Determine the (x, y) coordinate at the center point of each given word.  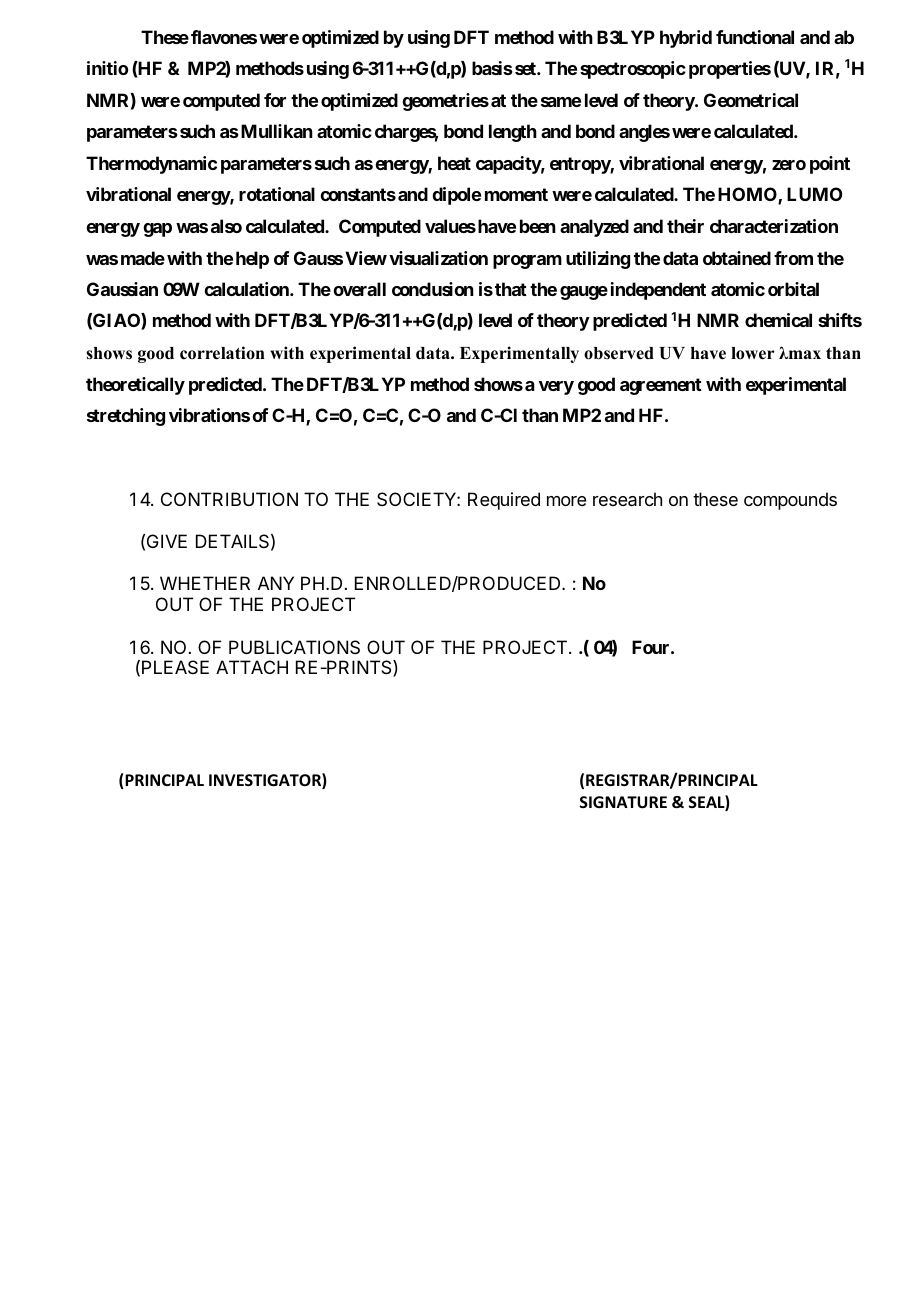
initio (107, 68)
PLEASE (175, 667)
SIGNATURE (623, 802)
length (513, 133)
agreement (661, 386)
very (556, 388)
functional (755, 37)
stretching (126, 417)
